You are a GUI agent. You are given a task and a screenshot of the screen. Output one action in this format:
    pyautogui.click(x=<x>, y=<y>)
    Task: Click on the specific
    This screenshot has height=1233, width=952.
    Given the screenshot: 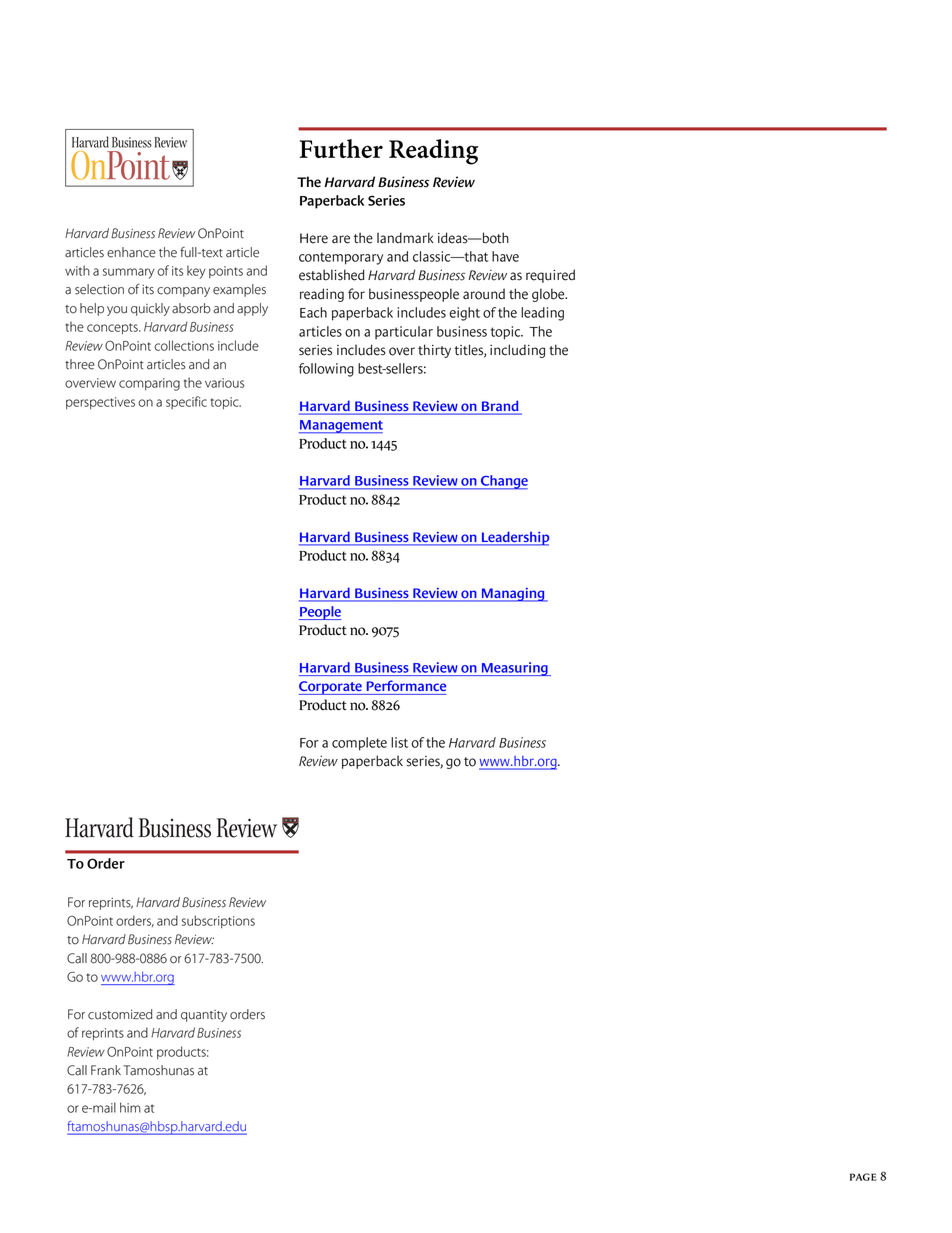 What is the action you would take?
    pyautogui.click(x=186, y=402)
